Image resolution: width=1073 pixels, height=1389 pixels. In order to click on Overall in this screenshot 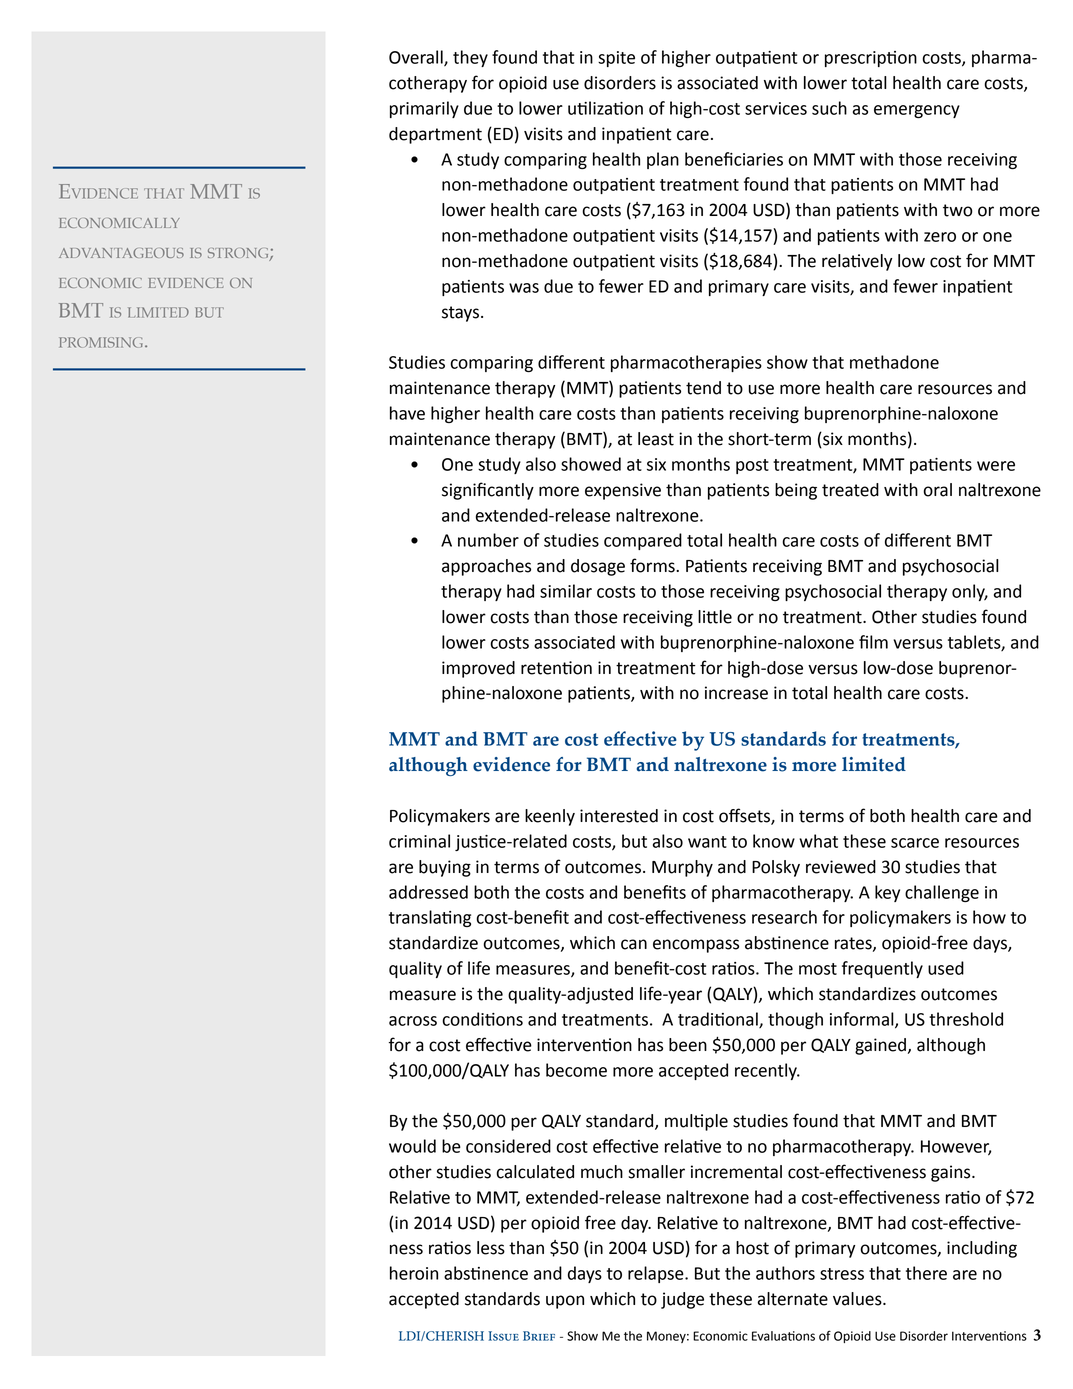, I will do `click(417, 58)`.
